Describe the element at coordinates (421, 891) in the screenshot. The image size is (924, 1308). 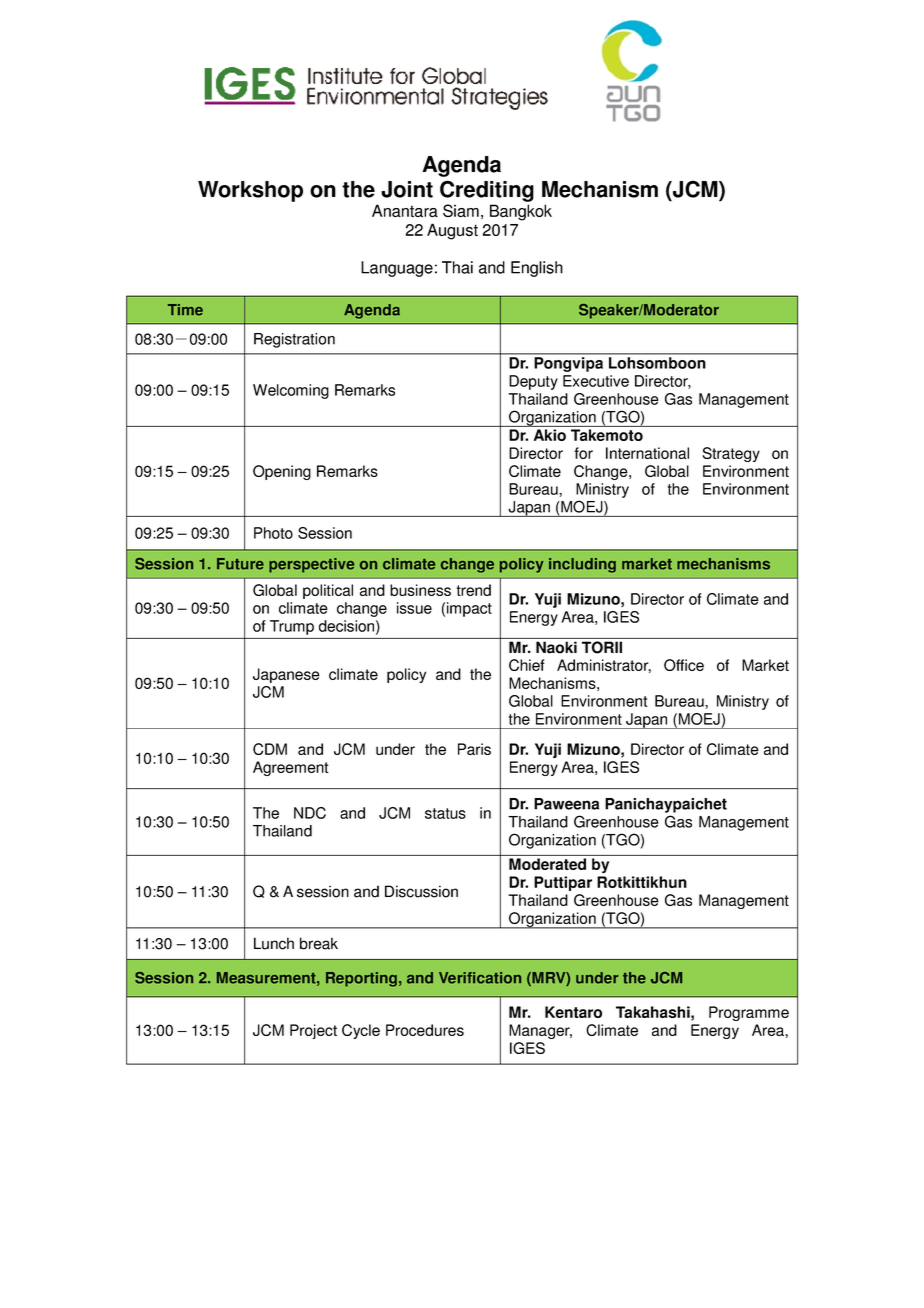
I see `Discussion` at that location.
